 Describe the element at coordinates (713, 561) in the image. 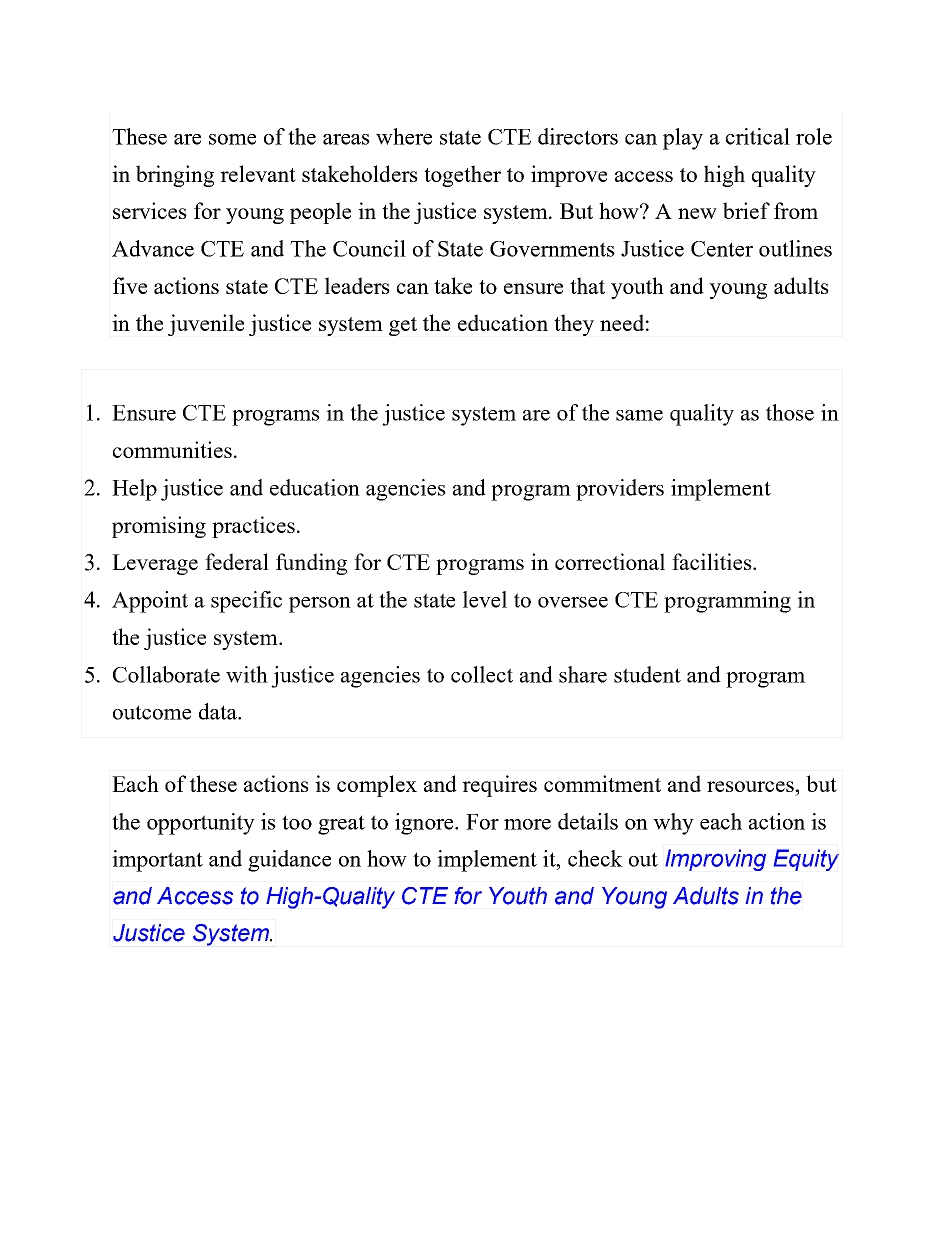

I see `facilities` at that location.
